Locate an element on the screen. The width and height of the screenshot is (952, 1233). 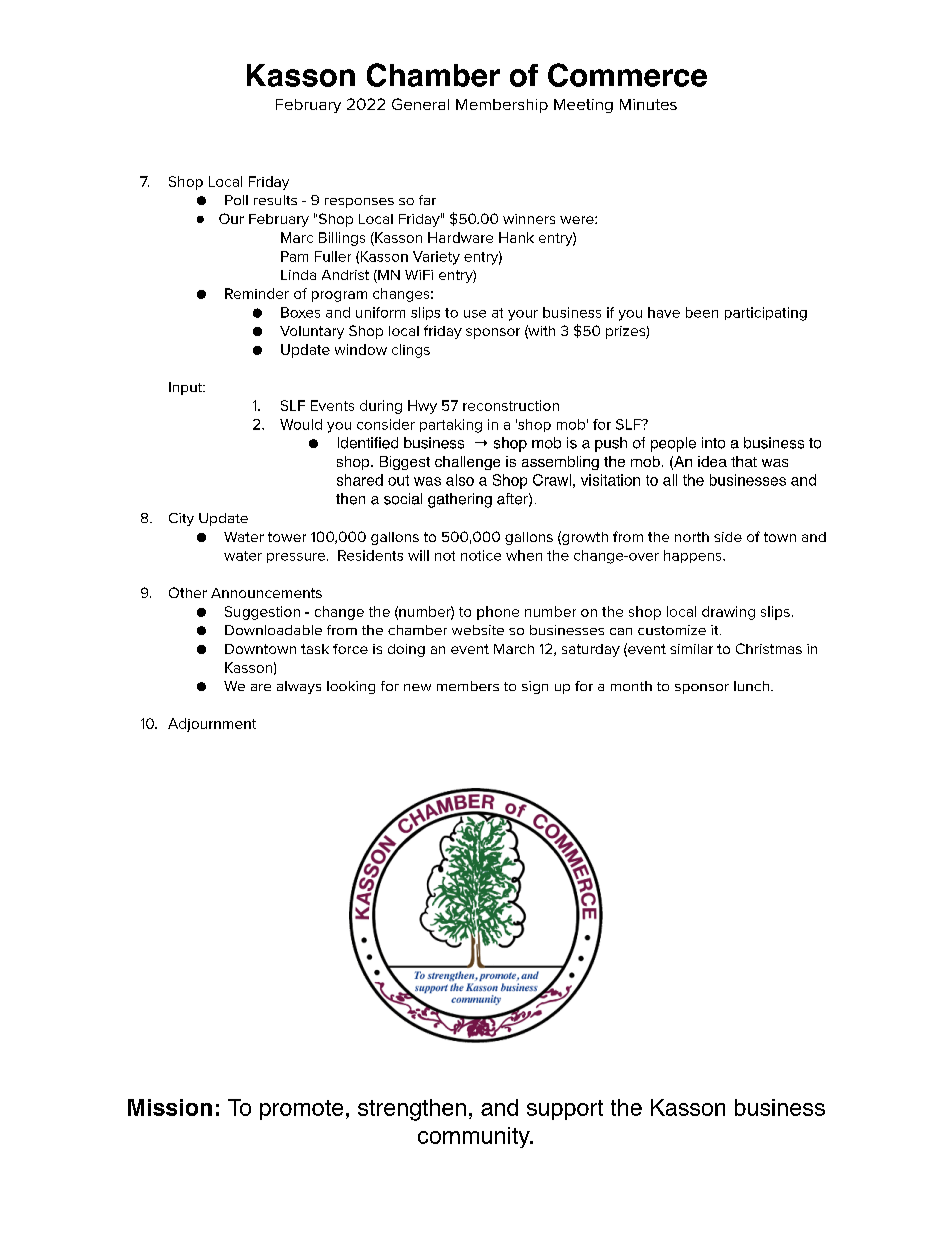
been is located at coordinates (702, 312).
